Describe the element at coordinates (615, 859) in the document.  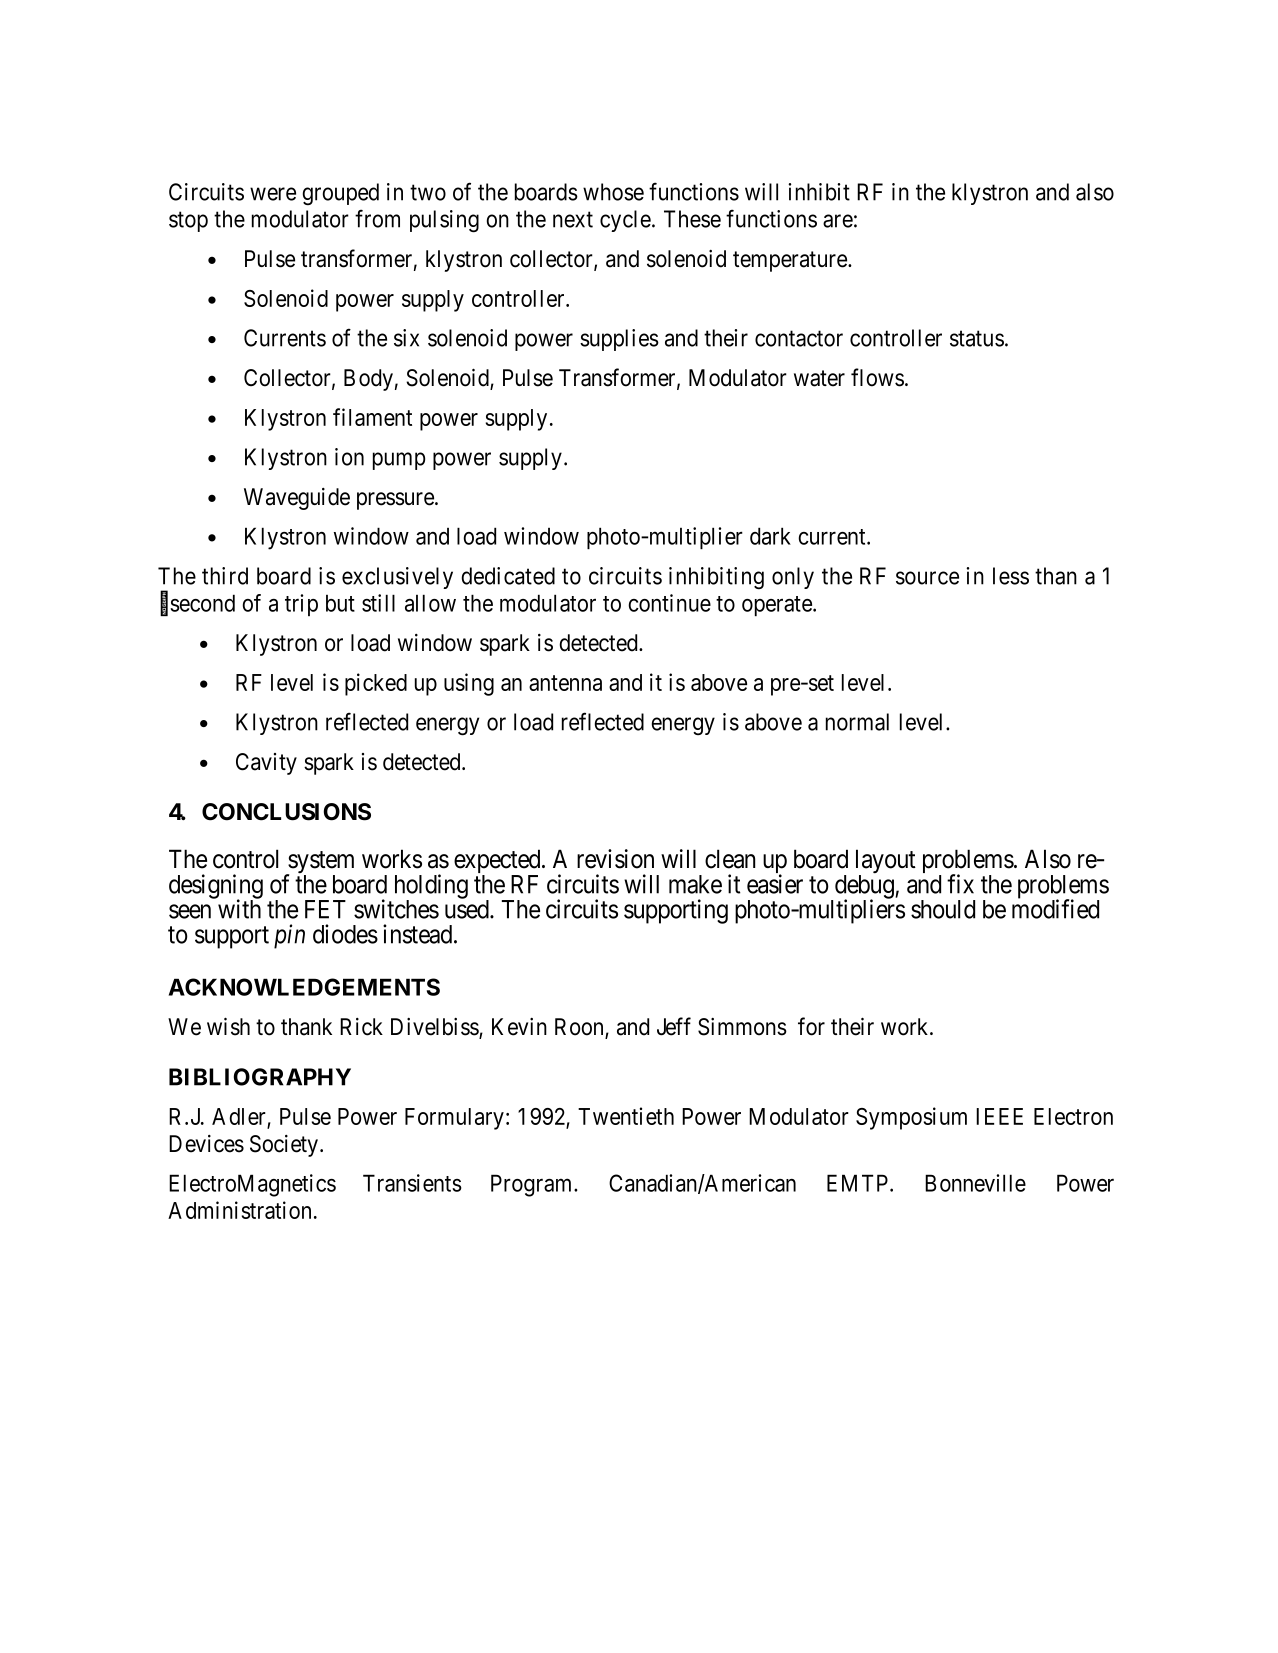
I see `revision` at that location.
